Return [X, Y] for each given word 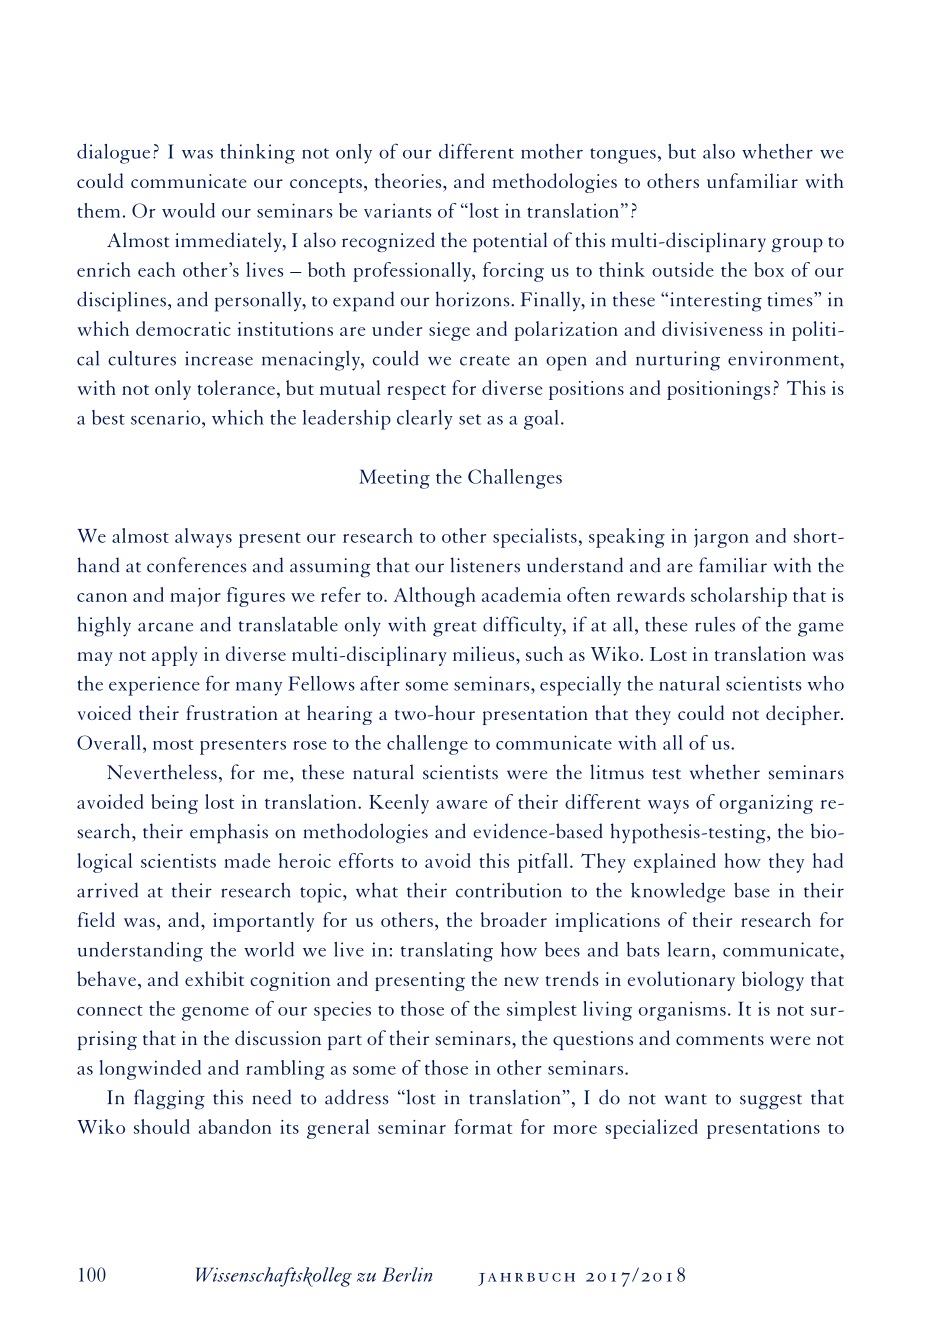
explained [675, 863]
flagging [169, 1099]
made [247, 860]
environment [784, 358]
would [188, 210]
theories [409, 180]
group [797, 245]
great [455, 629]
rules [715, 624]
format [483, 1126]
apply [175, 656]
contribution [509, 890]
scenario [167, 417]
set [470, 419]
